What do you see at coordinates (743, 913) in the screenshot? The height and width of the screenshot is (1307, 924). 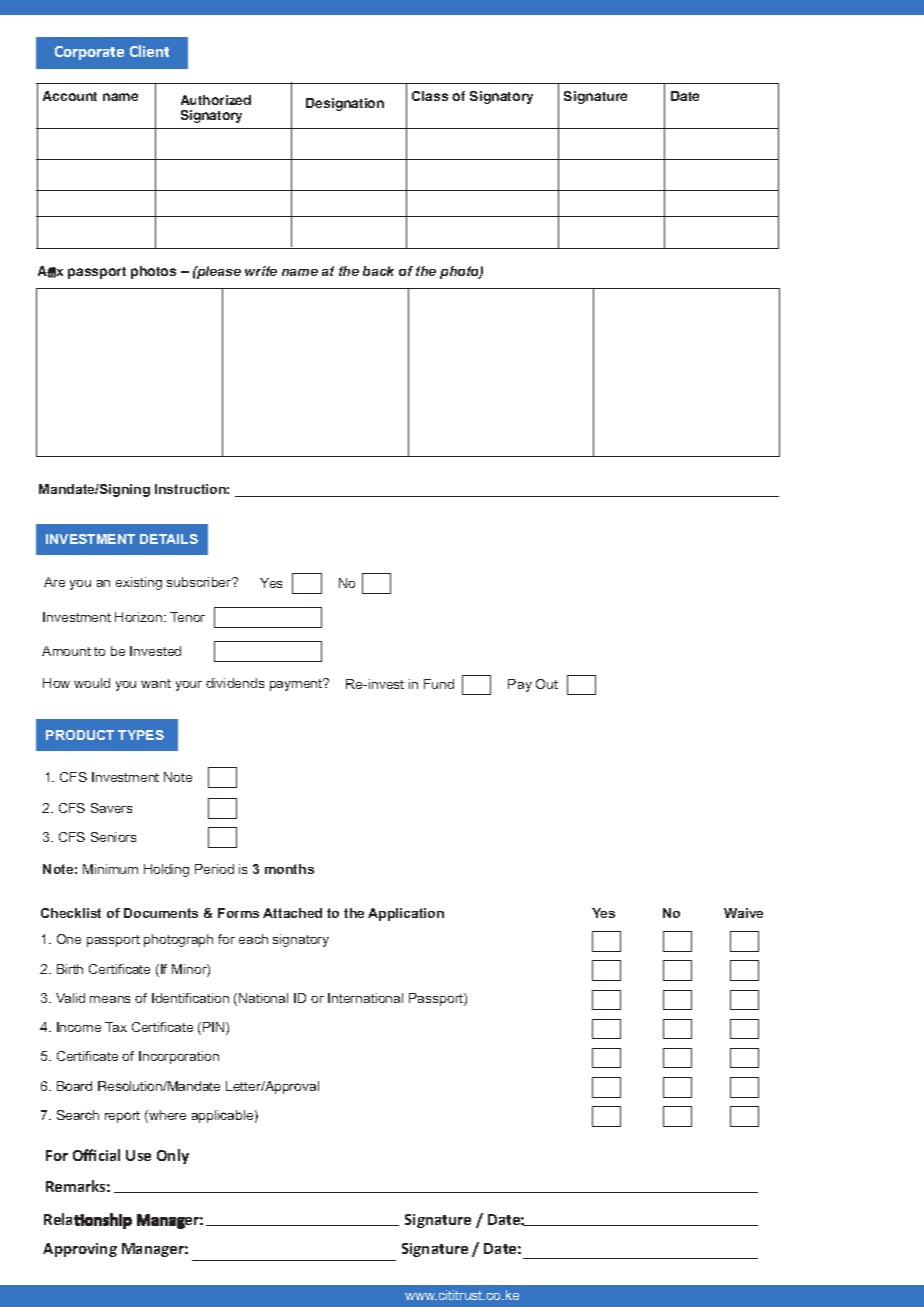 I see `Waive` at bounding box center [743, 913].
